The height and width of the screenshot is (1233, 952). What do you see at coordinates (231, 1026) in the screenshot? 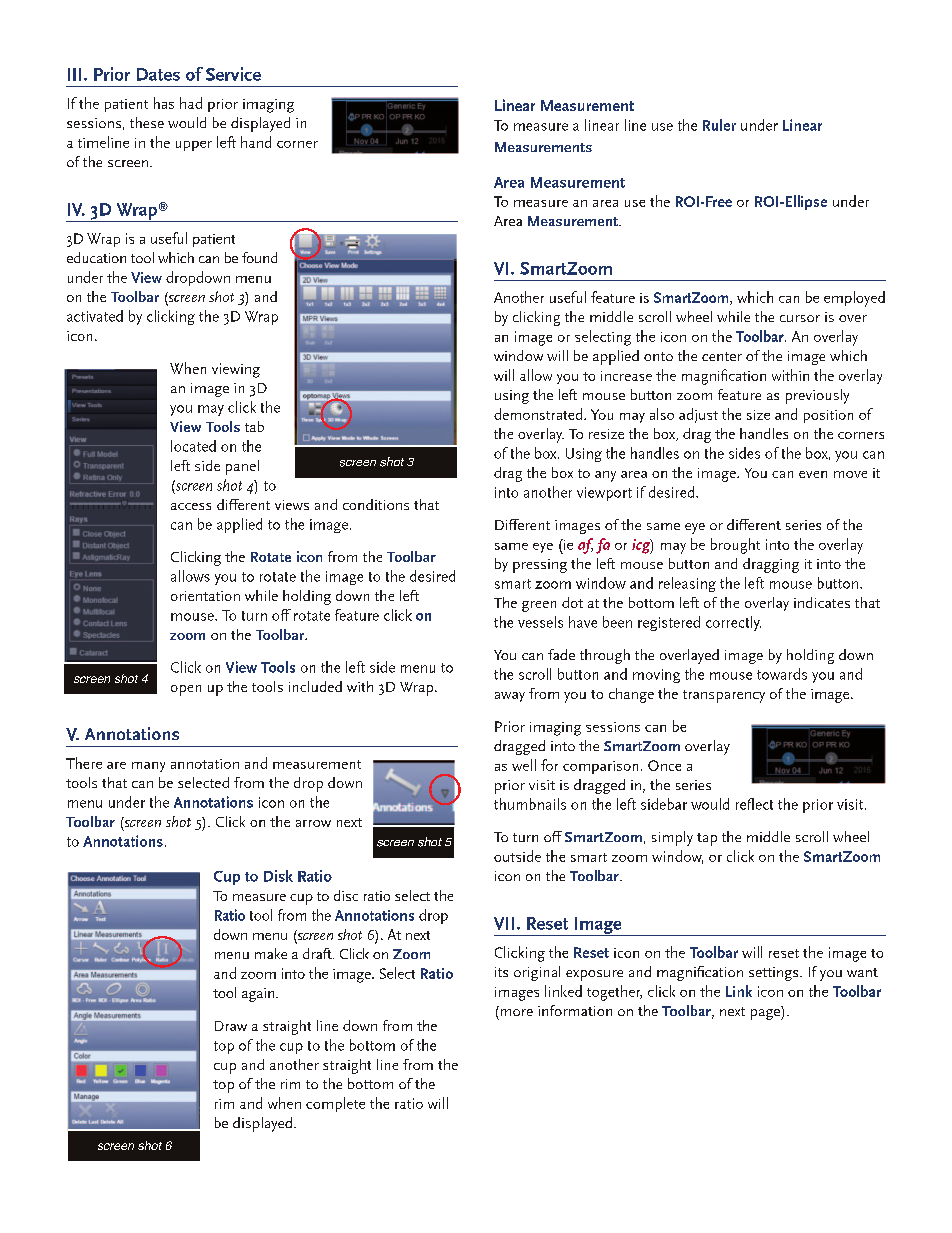
I see `Draw` at bounding box center [231, 1026].
